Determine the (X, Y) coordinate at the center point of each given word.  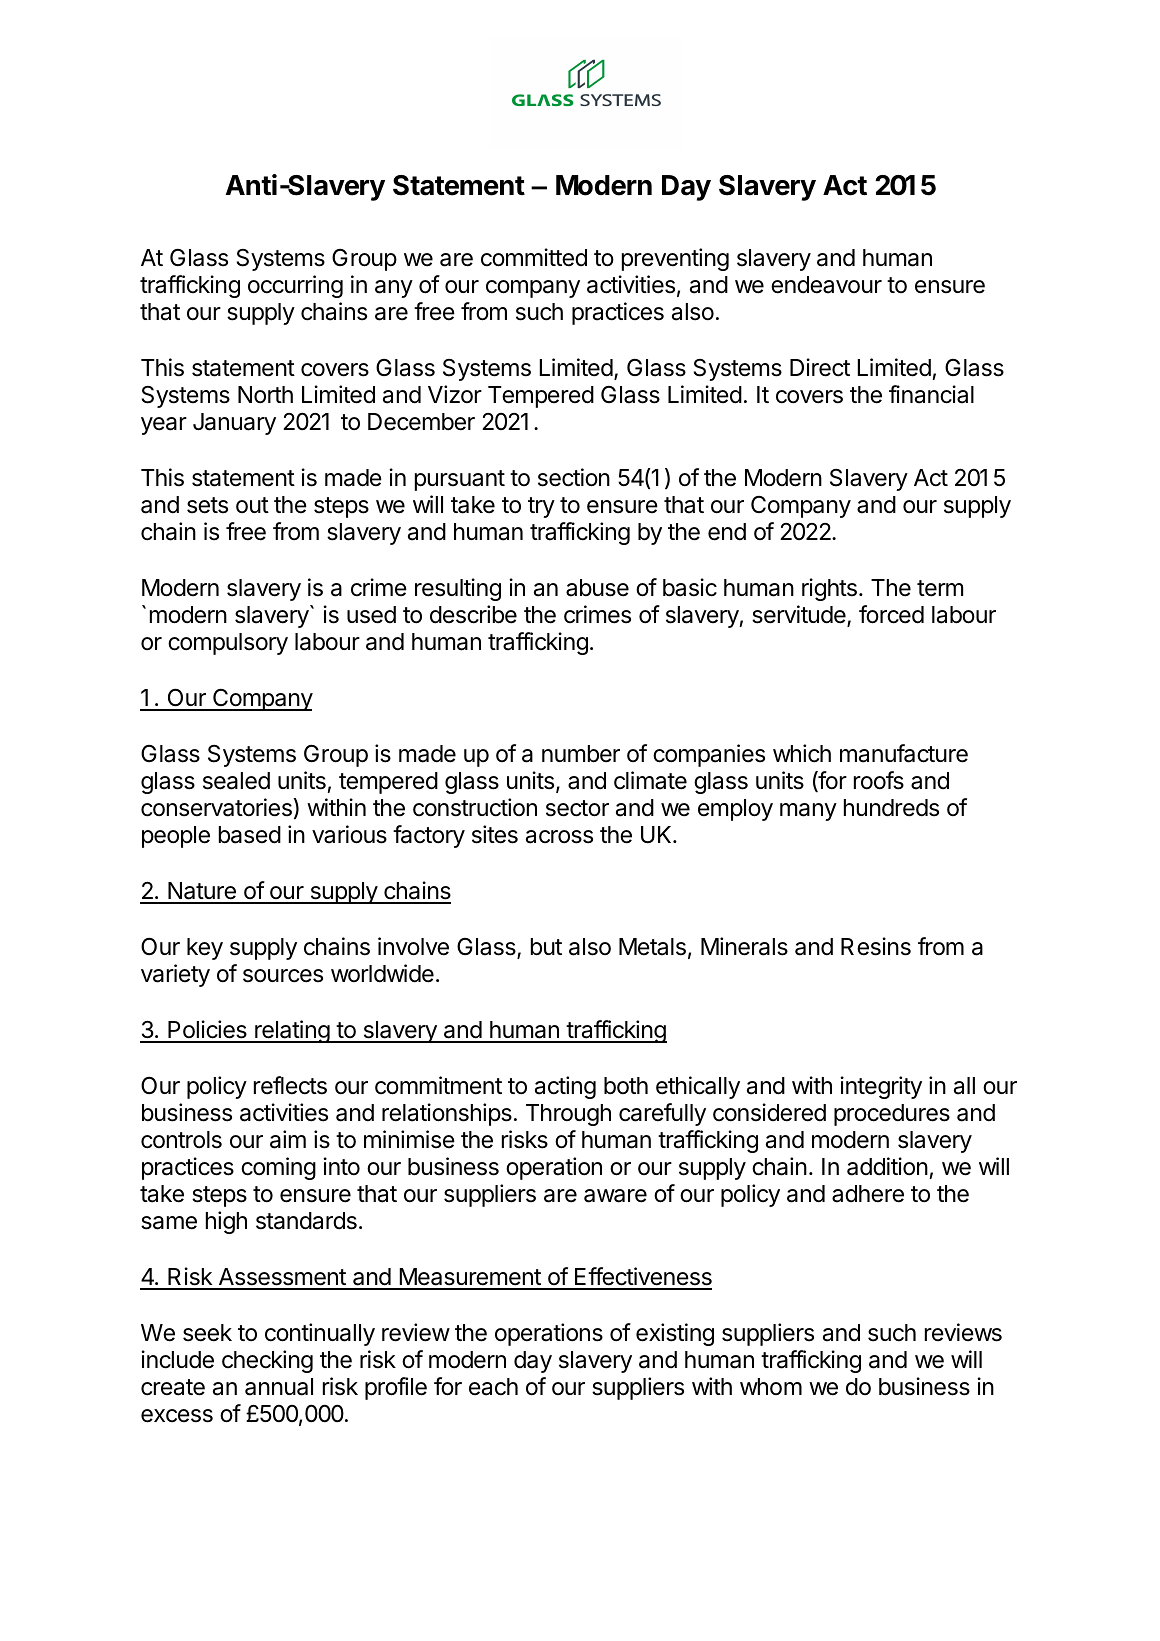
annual (279, 1387)
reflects (290, 1085)
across (559, 837)
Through (568, 1115)
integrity (881, 1087)
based (250, 835)
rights (829, 589)
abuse (597, 588)
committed (534, 257)
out (252, 505)
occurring (295, 286)
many (808, 812)
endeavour (826, 285)
